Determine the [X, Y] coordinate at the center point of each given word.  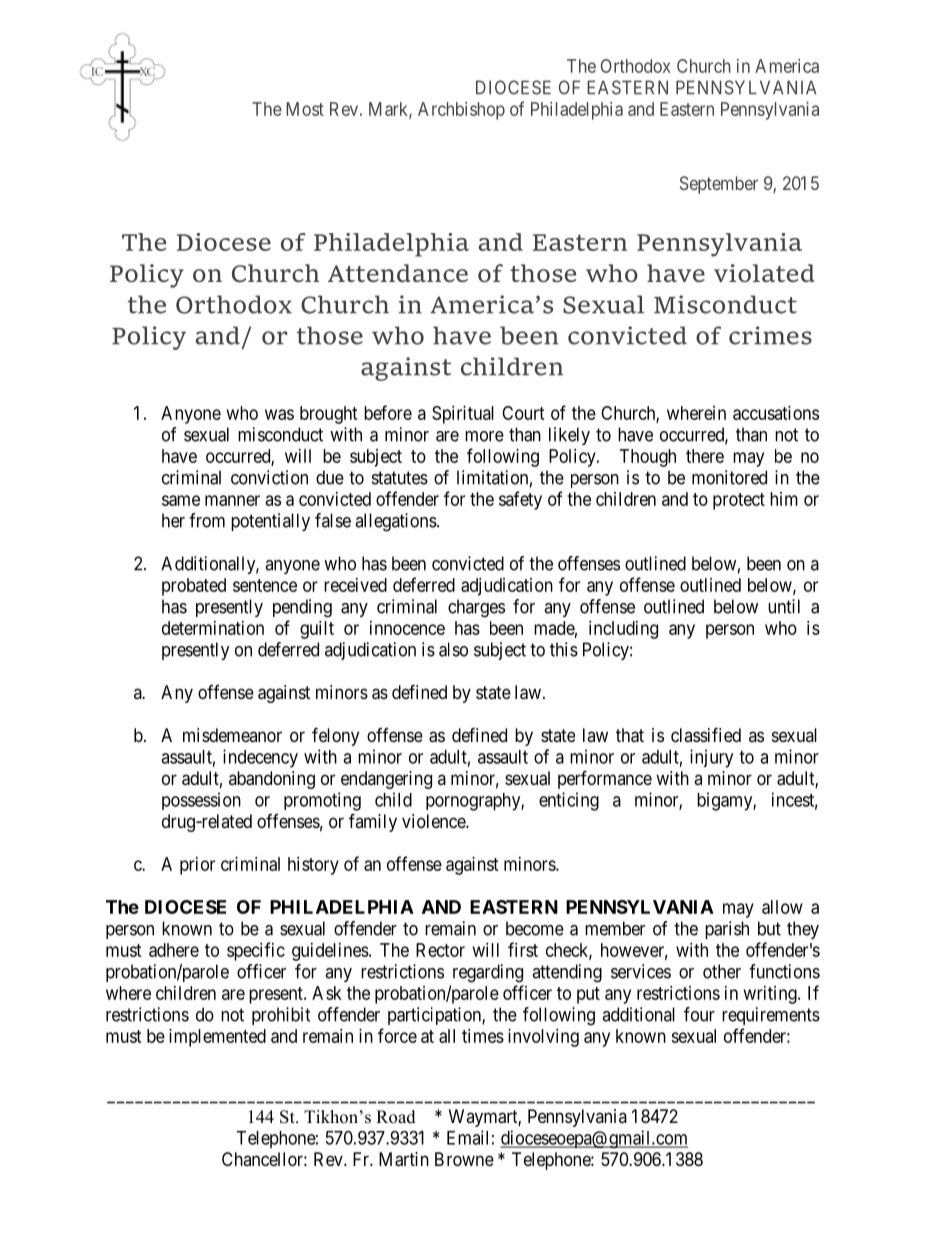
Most [305, 109]
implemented [217, 1038]
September [719, 185]
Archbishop [461, 111]
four [699, 1014]
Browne [464, 1159]
